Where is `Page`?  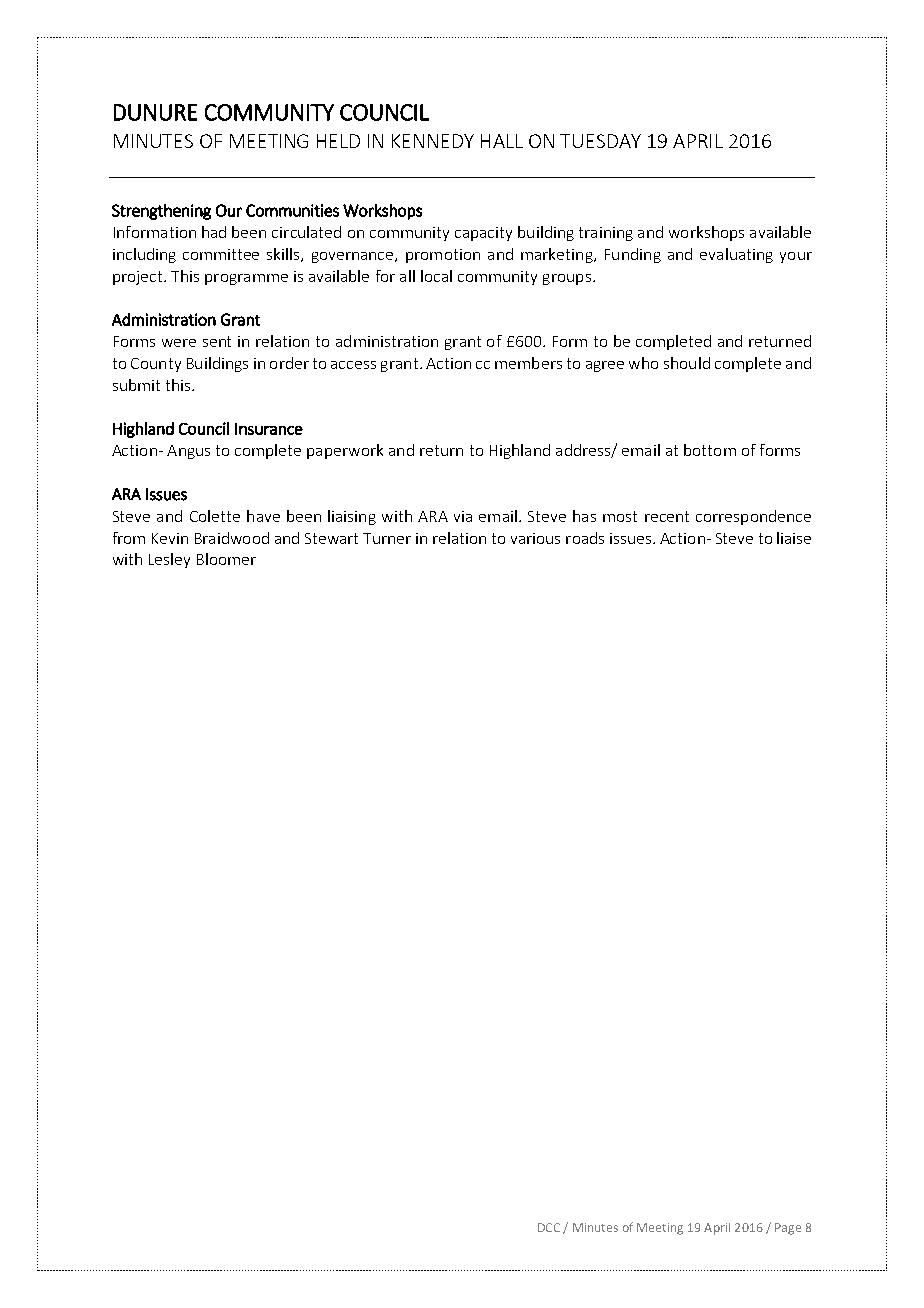 Page is located at coordinates (788, 1229).
